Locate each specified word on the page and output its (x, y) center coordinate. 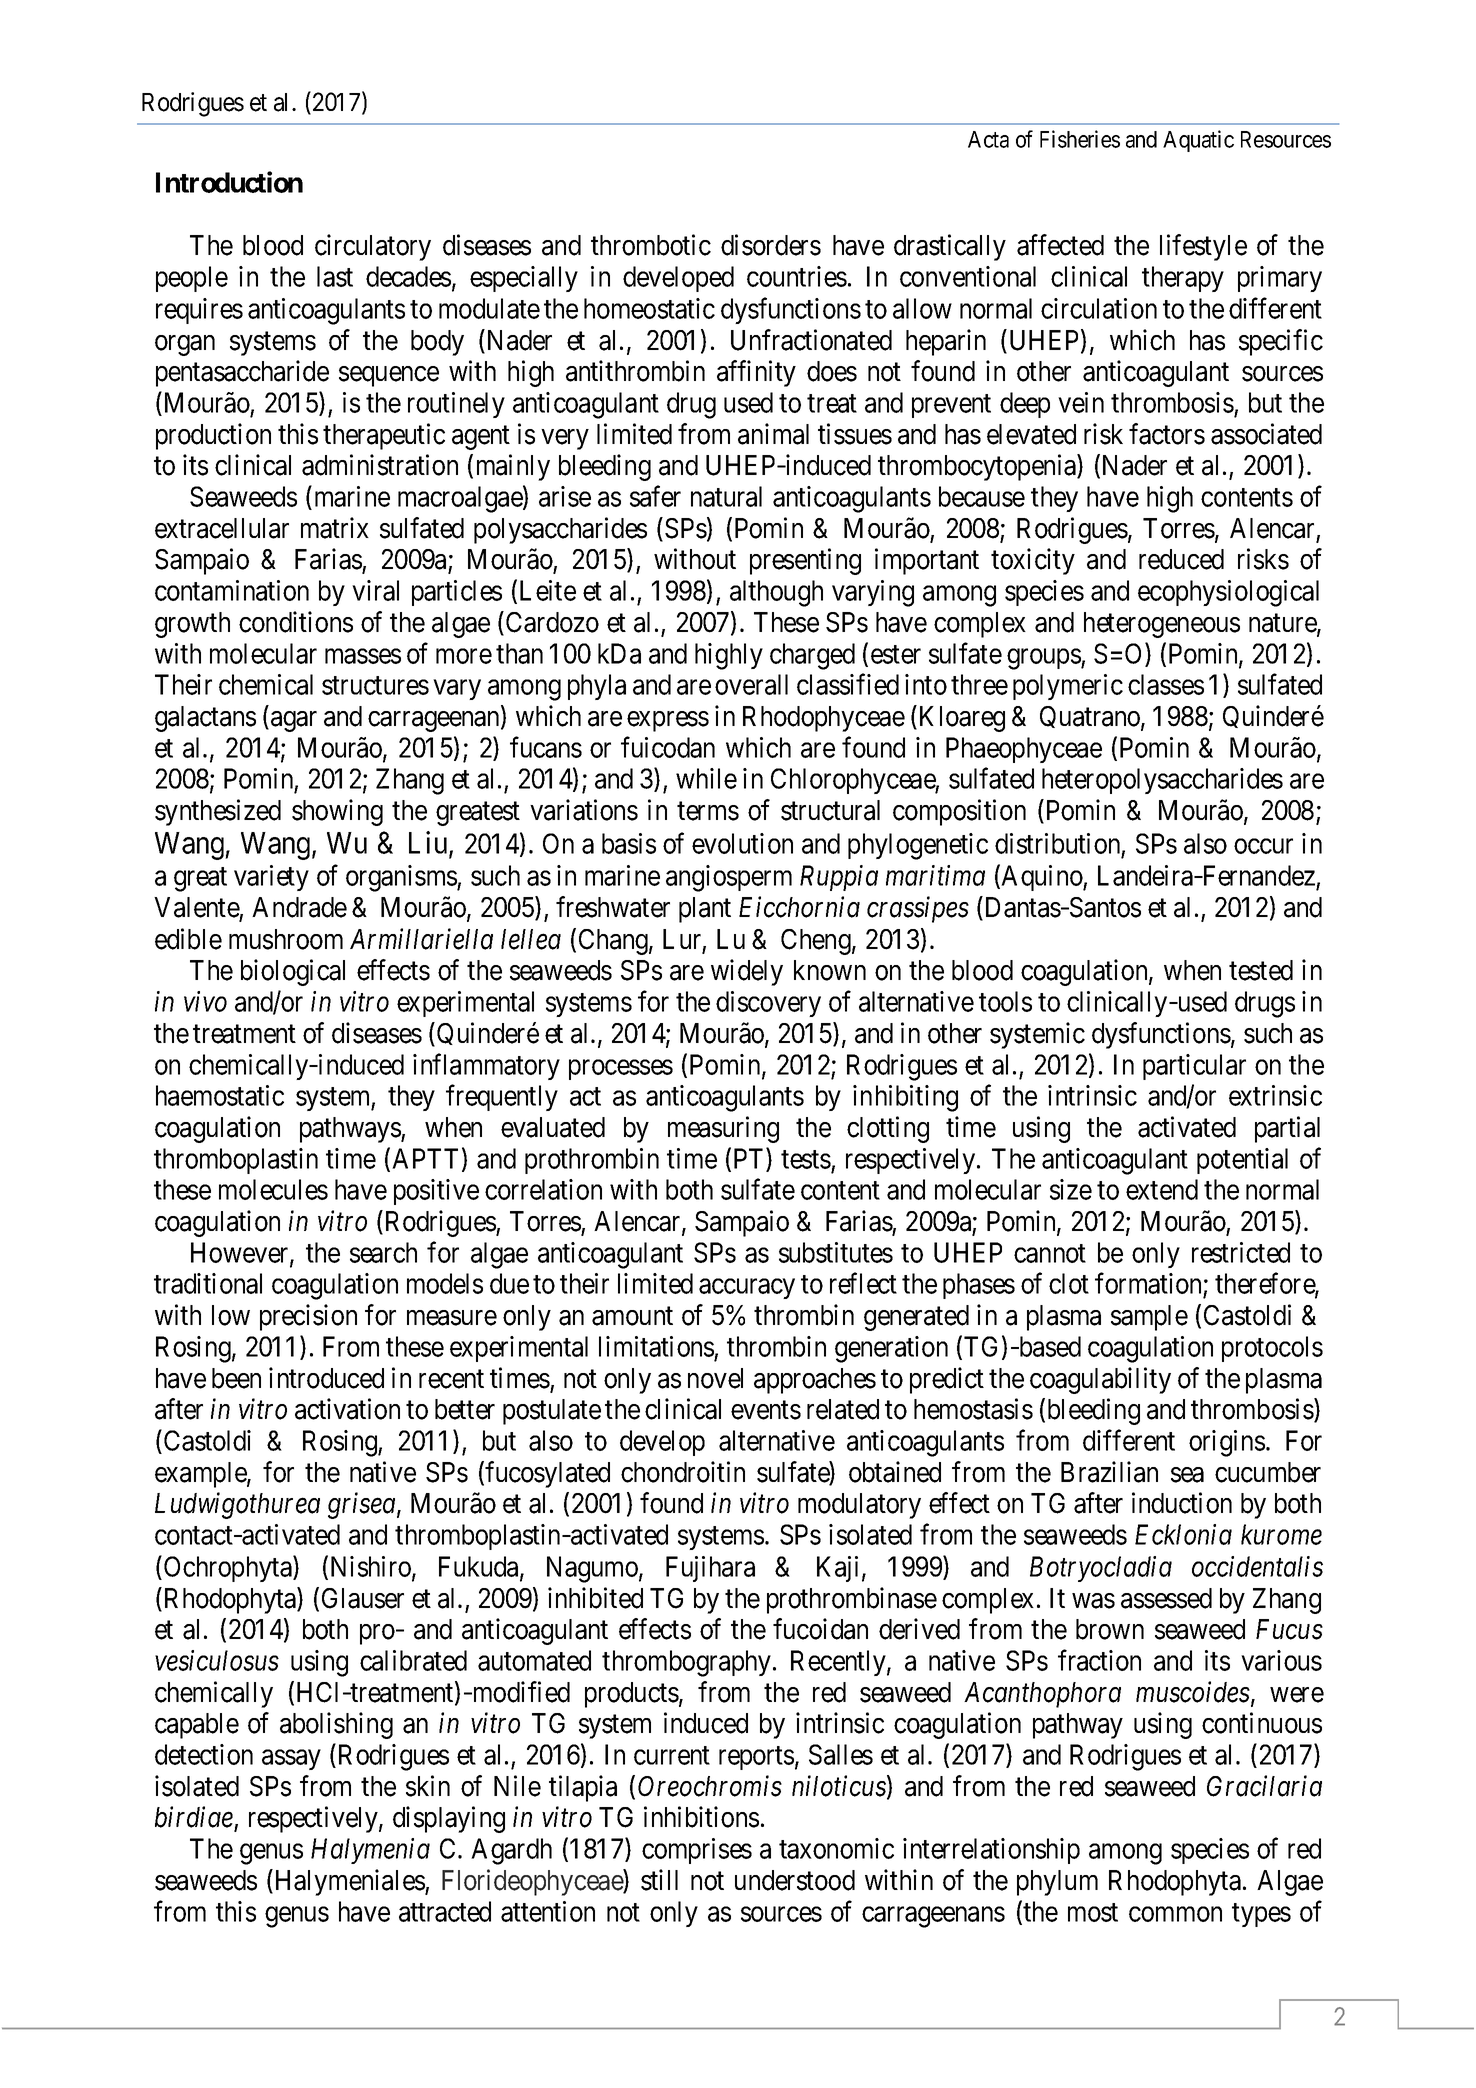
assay (291, 1760)
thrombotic (651, 245)
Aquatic (1198, 141)
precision (308, 1317)
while (706, 778)
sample (1149, 1318)
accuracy (747, 1289)
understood (795, 1880)
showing (337, 812)
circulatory (373, 247)
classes (1166, 684)
